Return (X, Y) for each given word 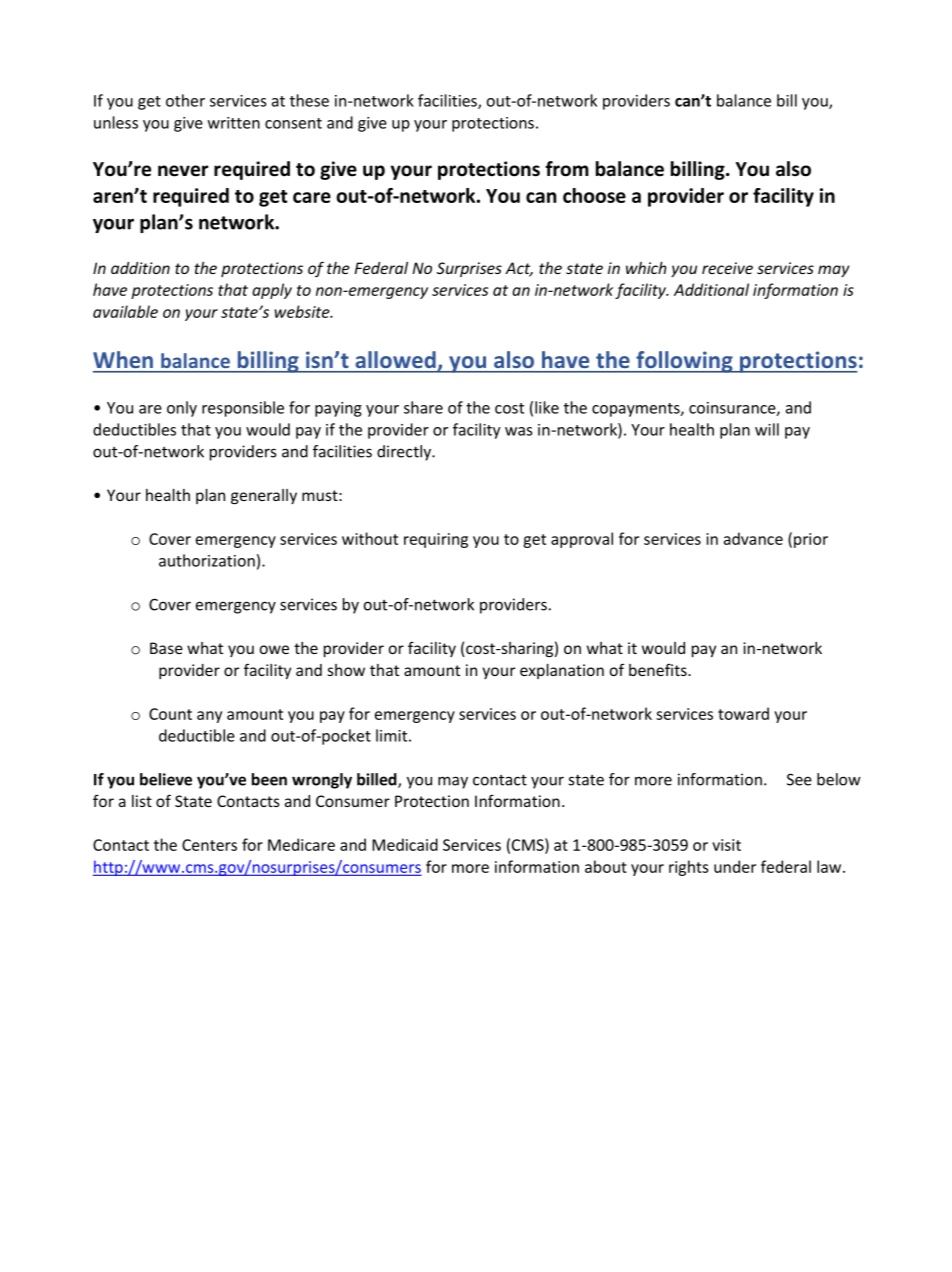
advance (753, 538)
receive (727, 268)
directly (405, 453)
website (303, 311)
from (567, 169)
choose (594, 195)
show (346, 670)
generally (264, 497)
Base (166, 648)
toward (743, 713)
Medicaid (405, 844)
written (234, 123)
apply (272, 291)
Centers (209, 845)
